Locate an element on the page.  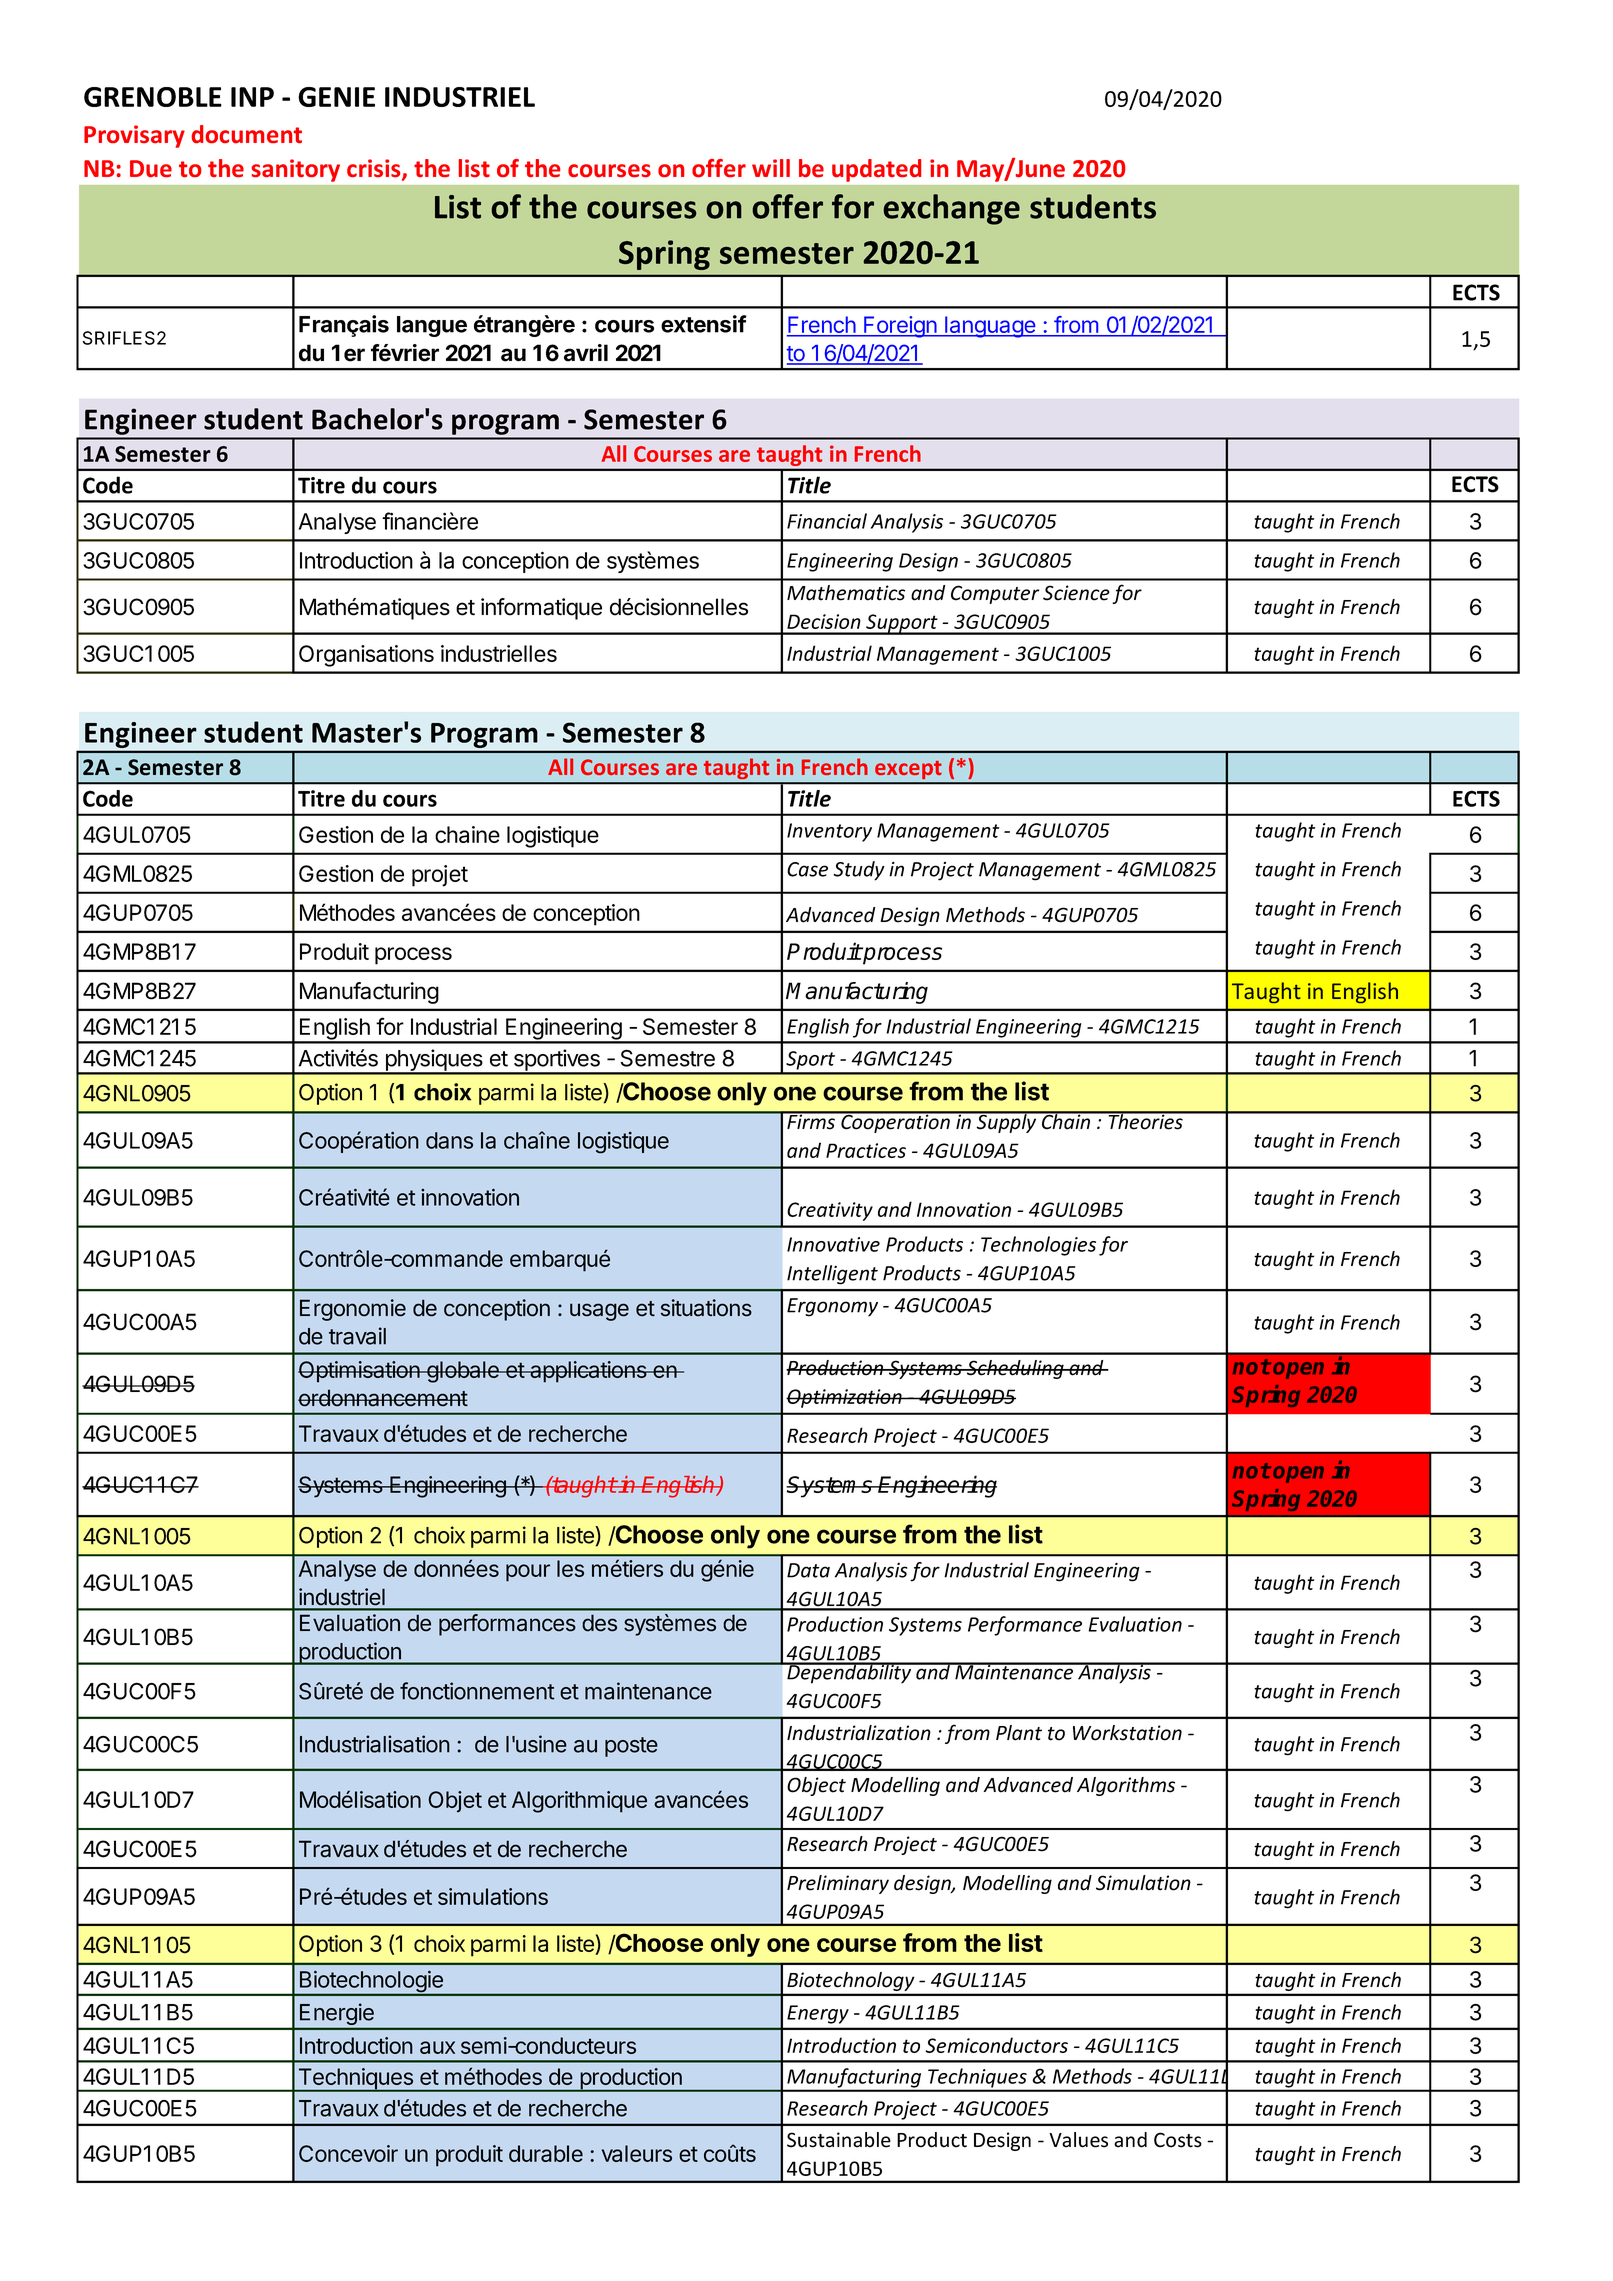
Supply is located at coordinates (1007, 1122).
